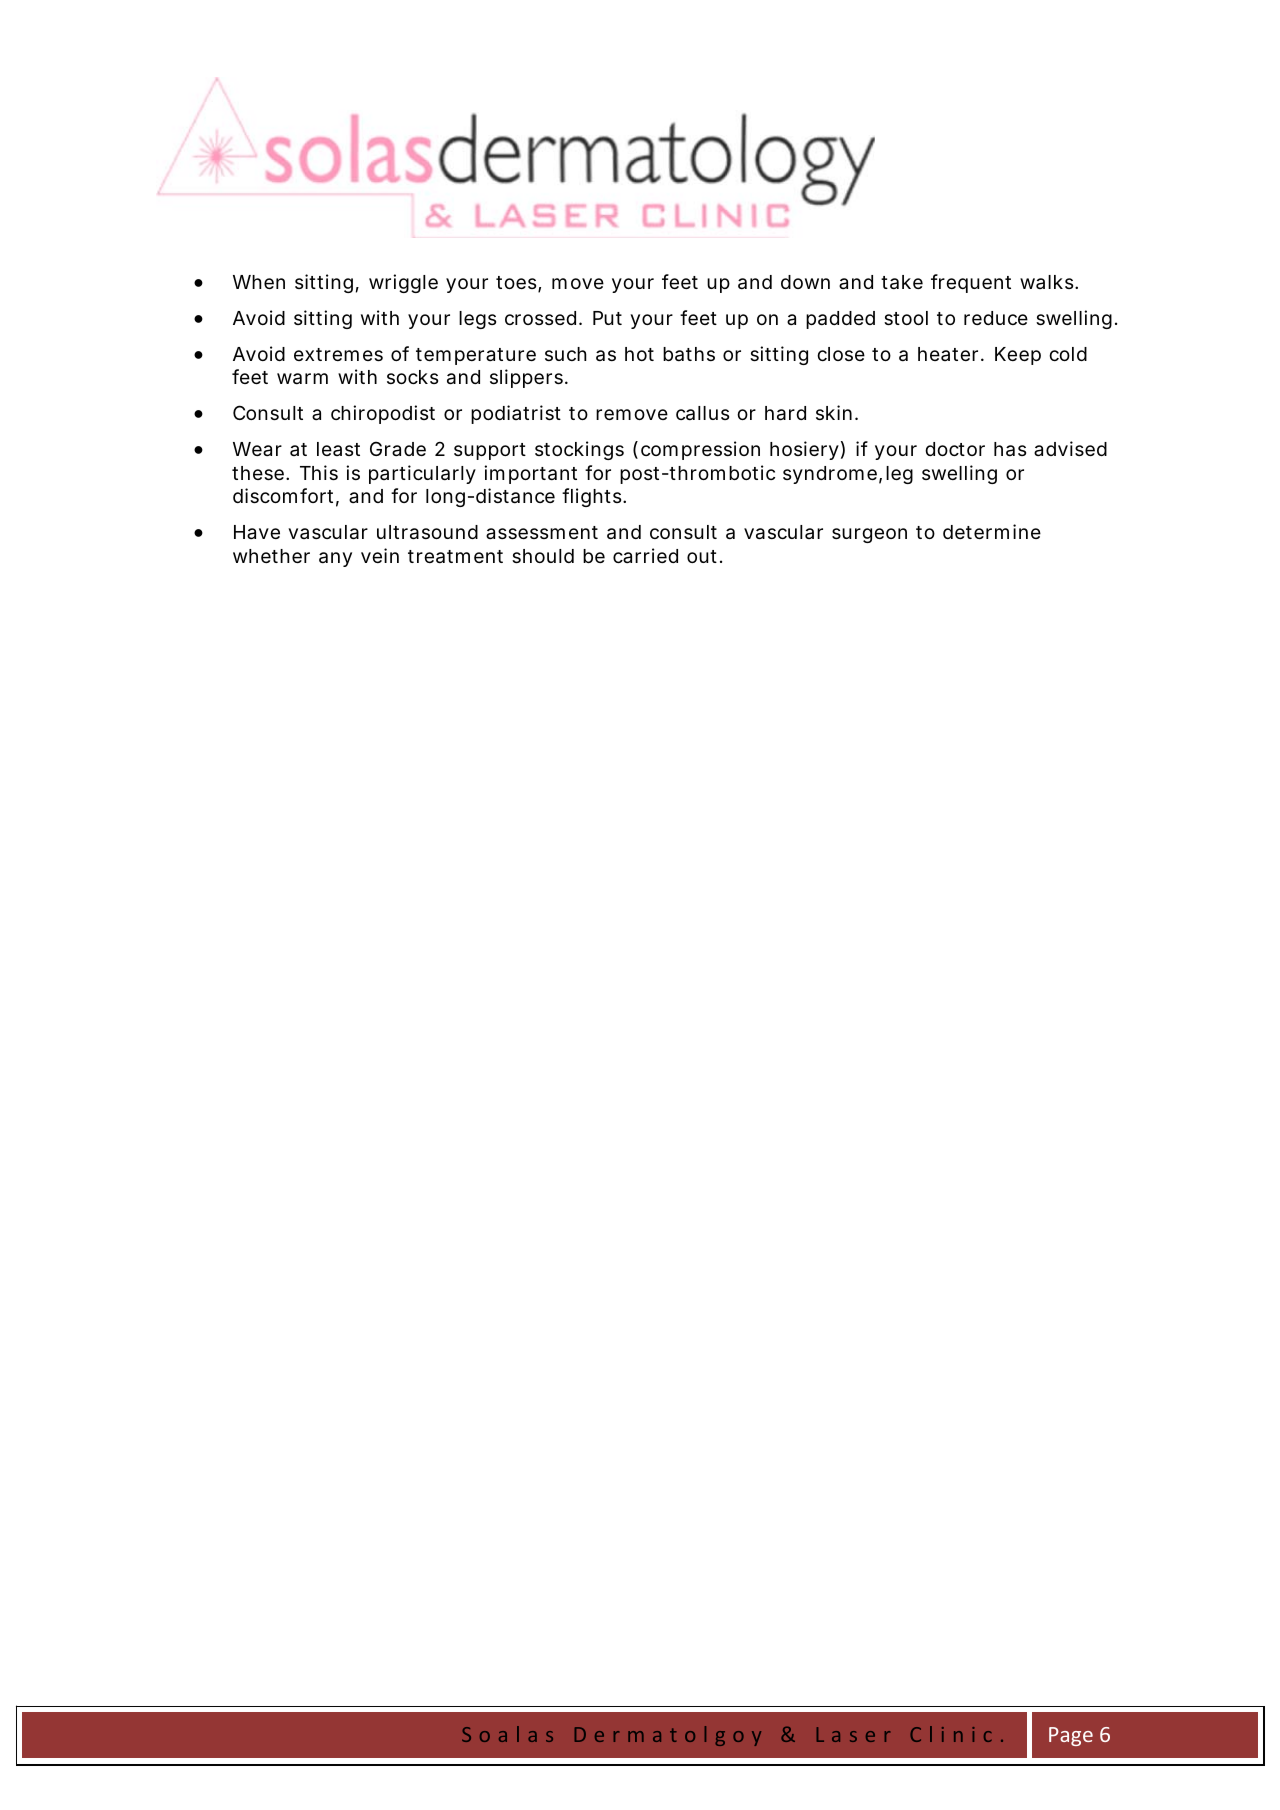  I want to click on Clinic, so click(951, 1734).
